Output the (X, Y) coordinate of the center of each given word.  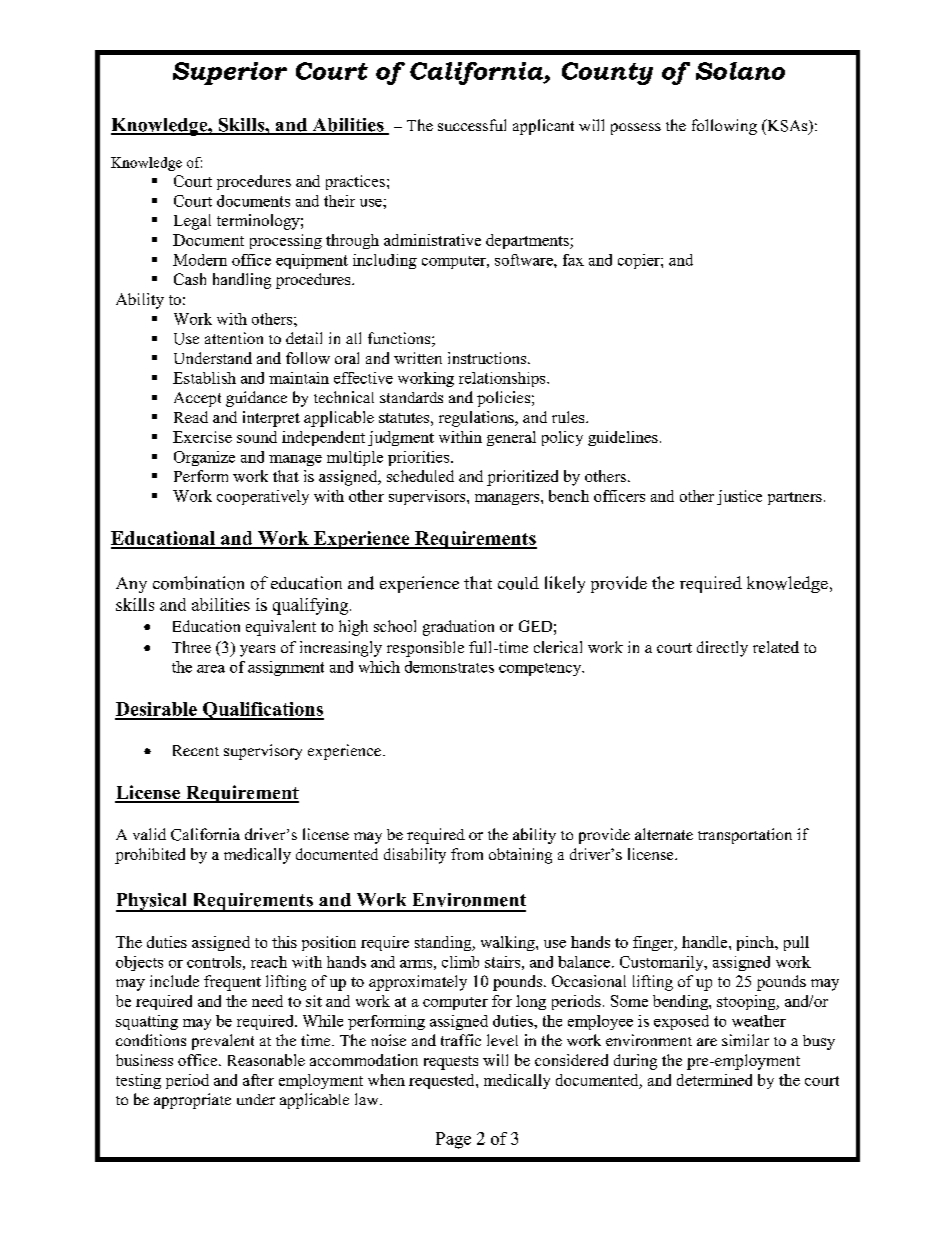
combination (198, 583)
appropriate (192, 1101)
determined (714, 1080)
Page (453, 1140)
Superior (230, 73)
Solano (740, 71)
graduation (458, 628)
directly (722, 649)
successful (472, 125)
